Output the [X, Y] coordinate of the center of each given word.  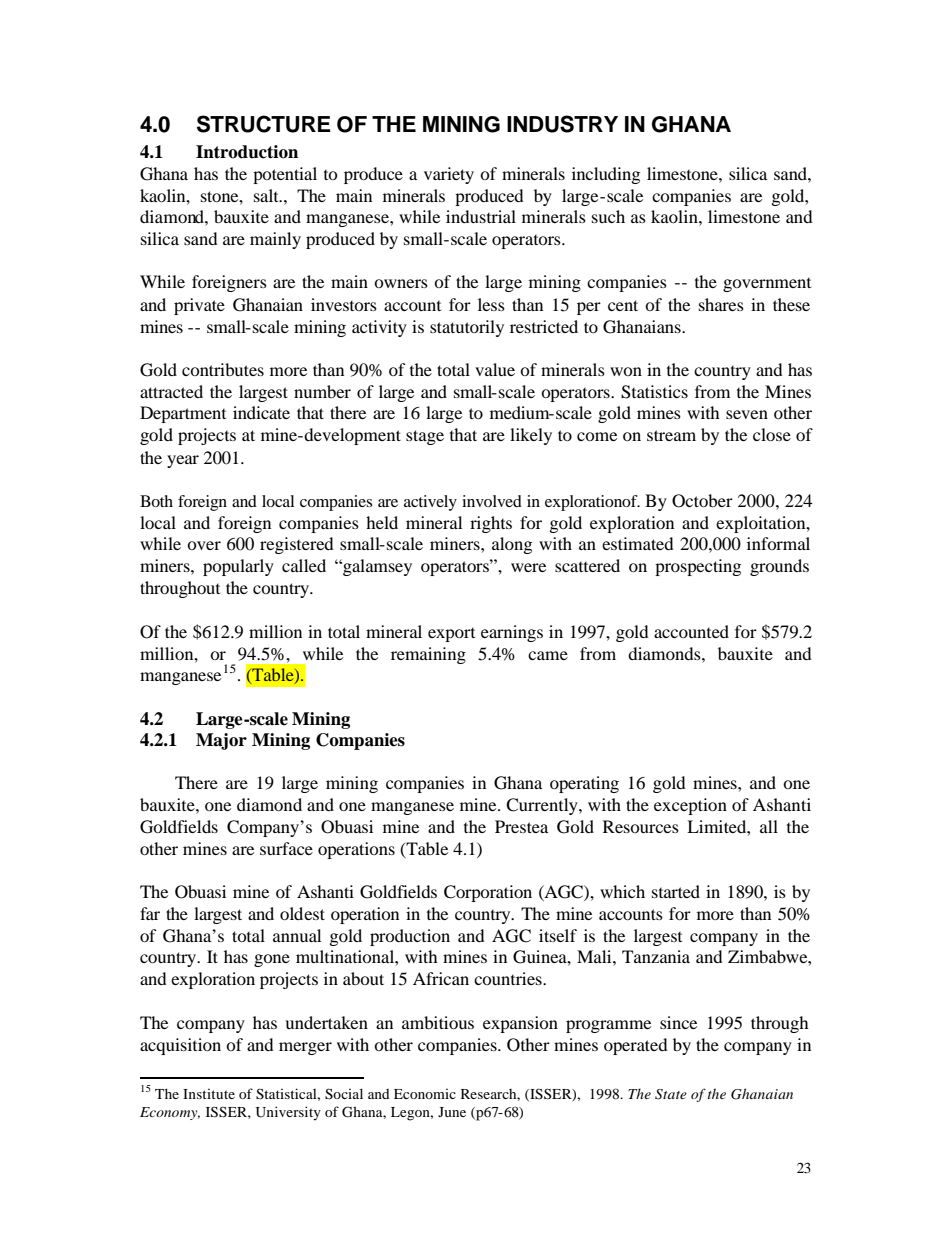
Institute [209, 1094]
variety [449, 175]
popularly [238, 567]
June [452, 1112]
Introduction [247, 152]
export [451, 635]
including [606, 175]
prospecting [698, 567]
